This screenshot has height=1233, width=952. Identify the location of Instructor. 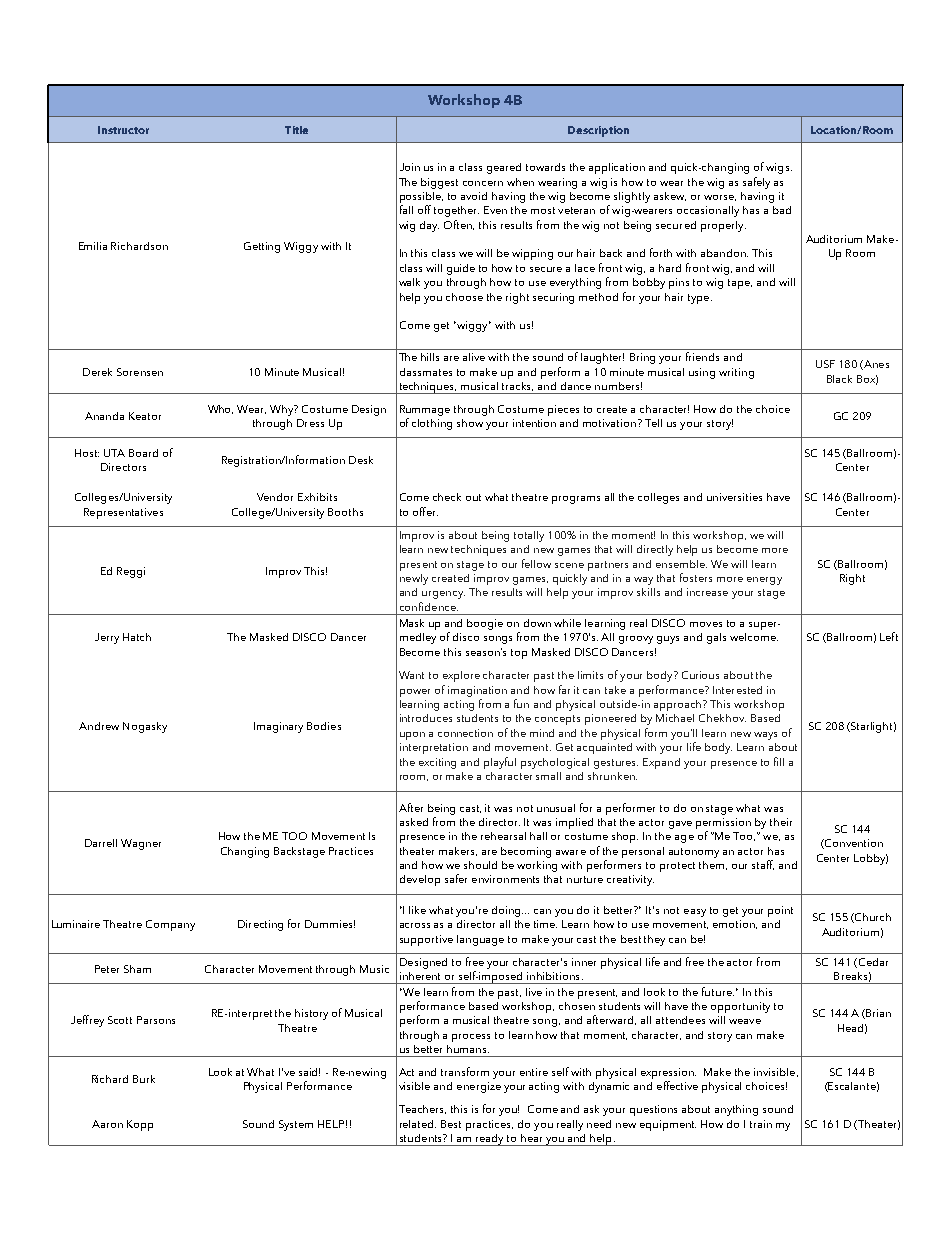
(123, 130).
